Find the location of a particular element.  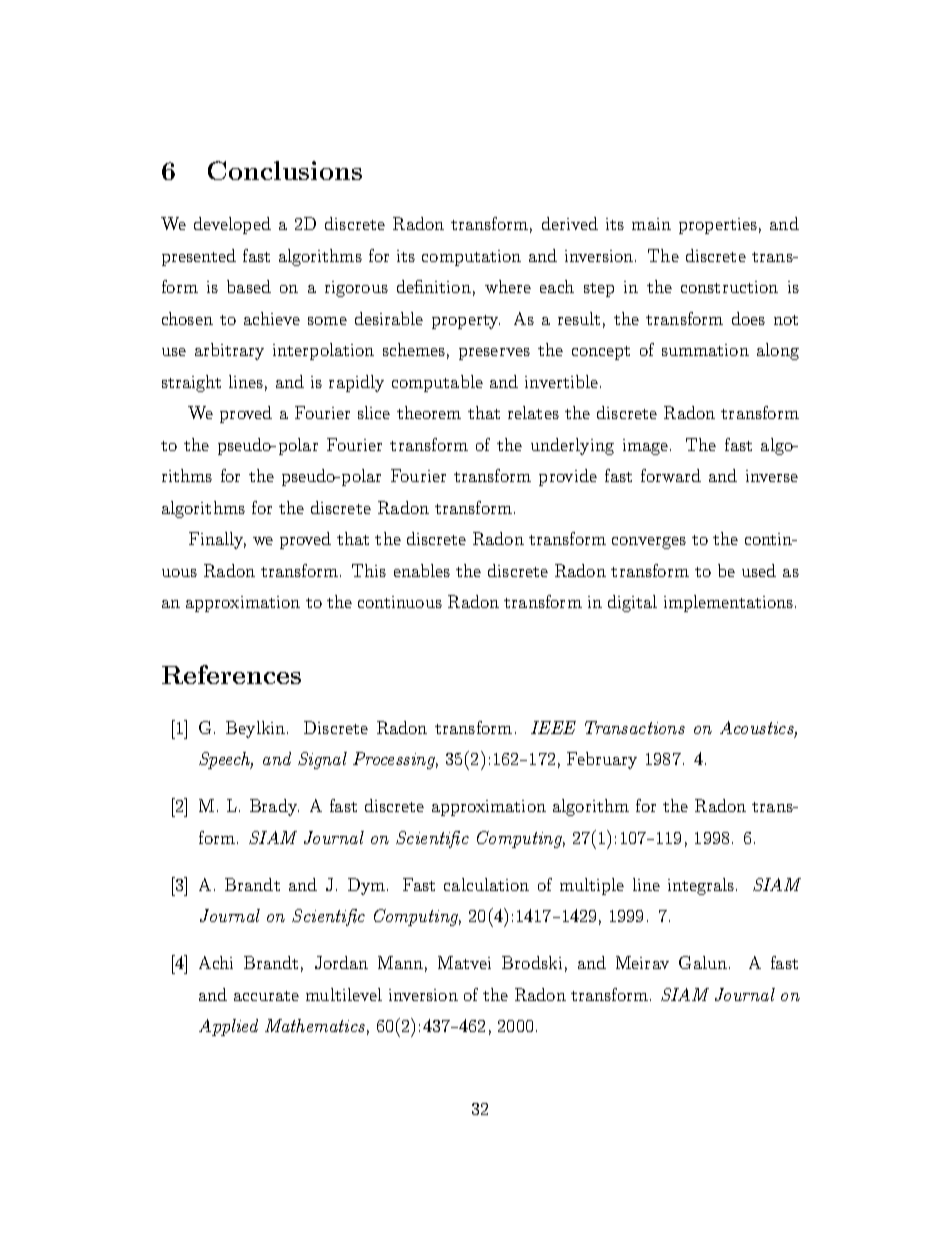

computation is located at coordinates (471, 258).
